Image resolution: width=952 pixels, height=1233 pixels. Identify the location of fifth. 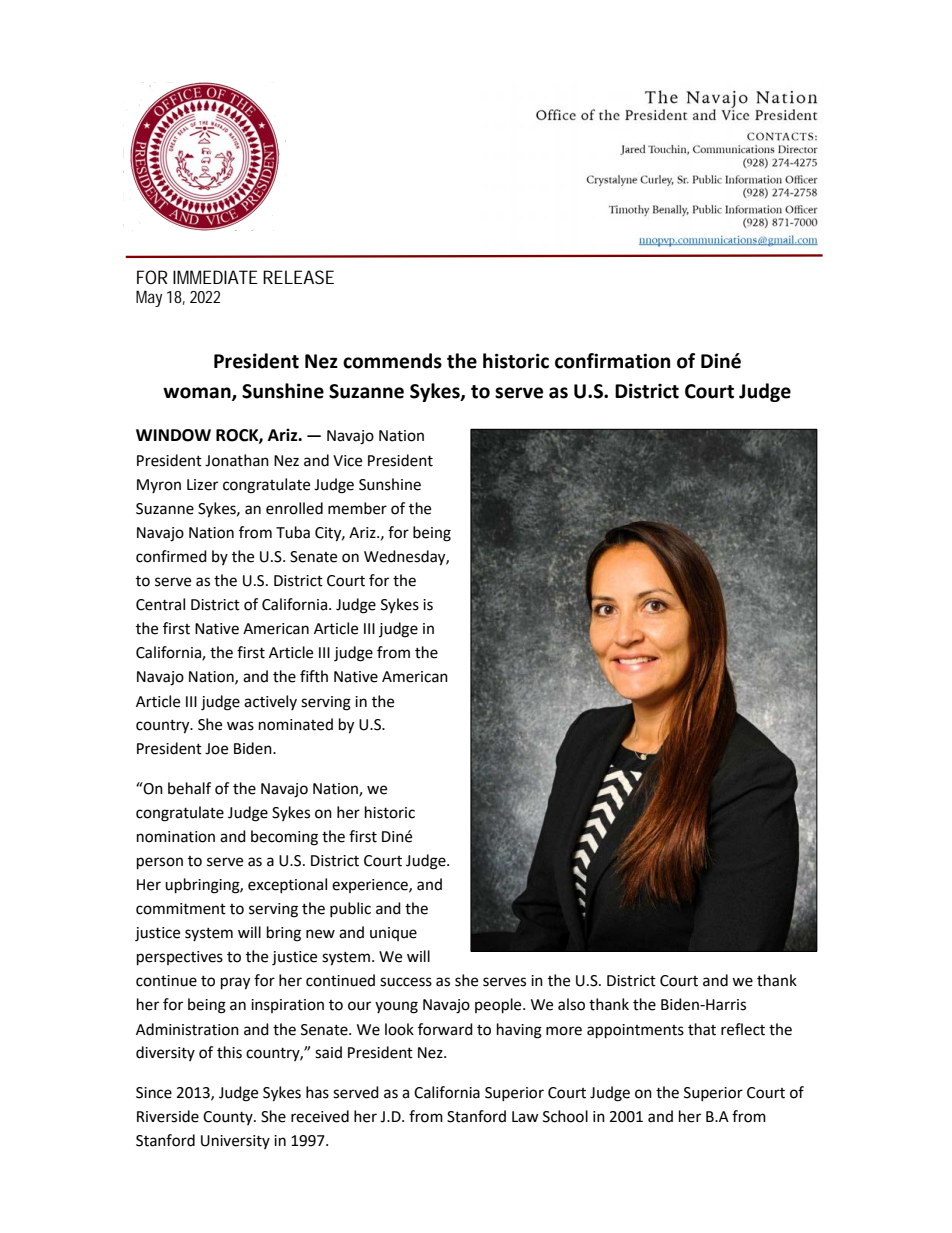
(314, 676).
